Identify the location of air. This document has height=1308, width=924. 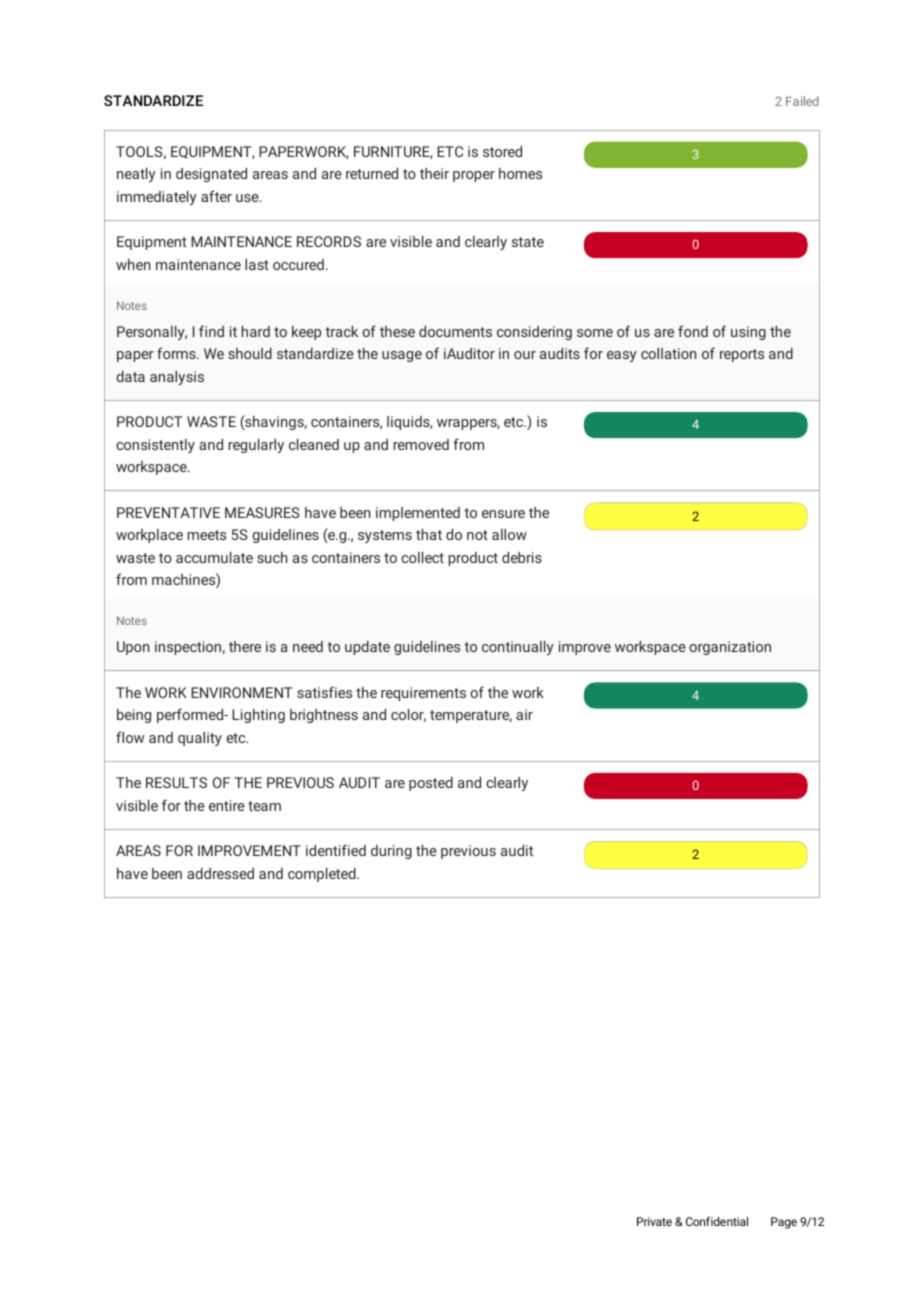
(524, 714).
